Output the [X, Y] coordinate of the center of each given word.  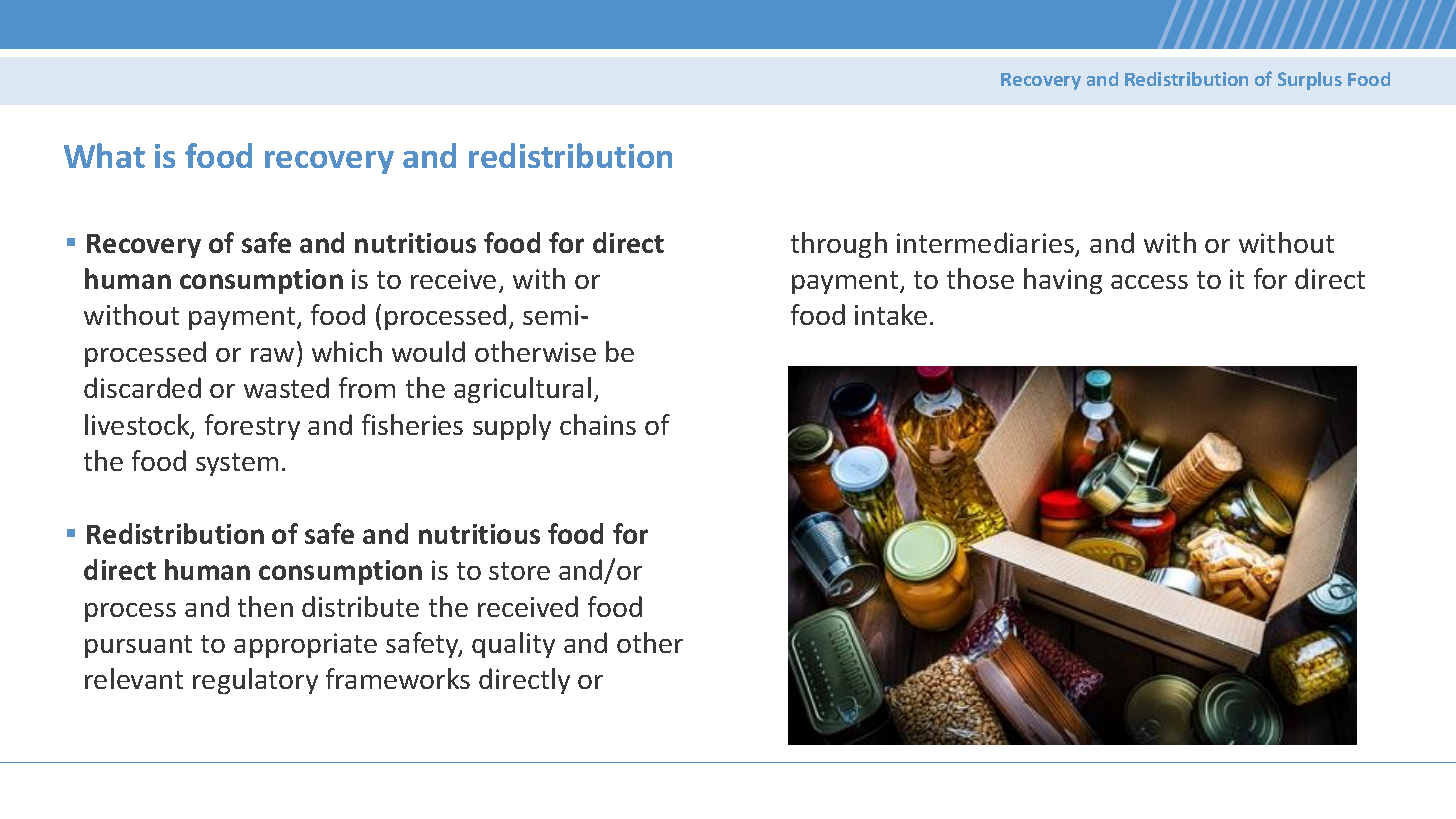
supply [512, 427]
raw [272, 355]
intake [891, 314]
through [839, 245]
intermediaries [986, 244]
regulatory [255, 681]
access [1149, 282]
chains [598, 424]
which [347, 351]
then [265, 606]
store [519, 571]
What [104, 155]
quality [513, 645]
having [1063, 281]
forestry [252, 427]
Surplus [1310, 81]
